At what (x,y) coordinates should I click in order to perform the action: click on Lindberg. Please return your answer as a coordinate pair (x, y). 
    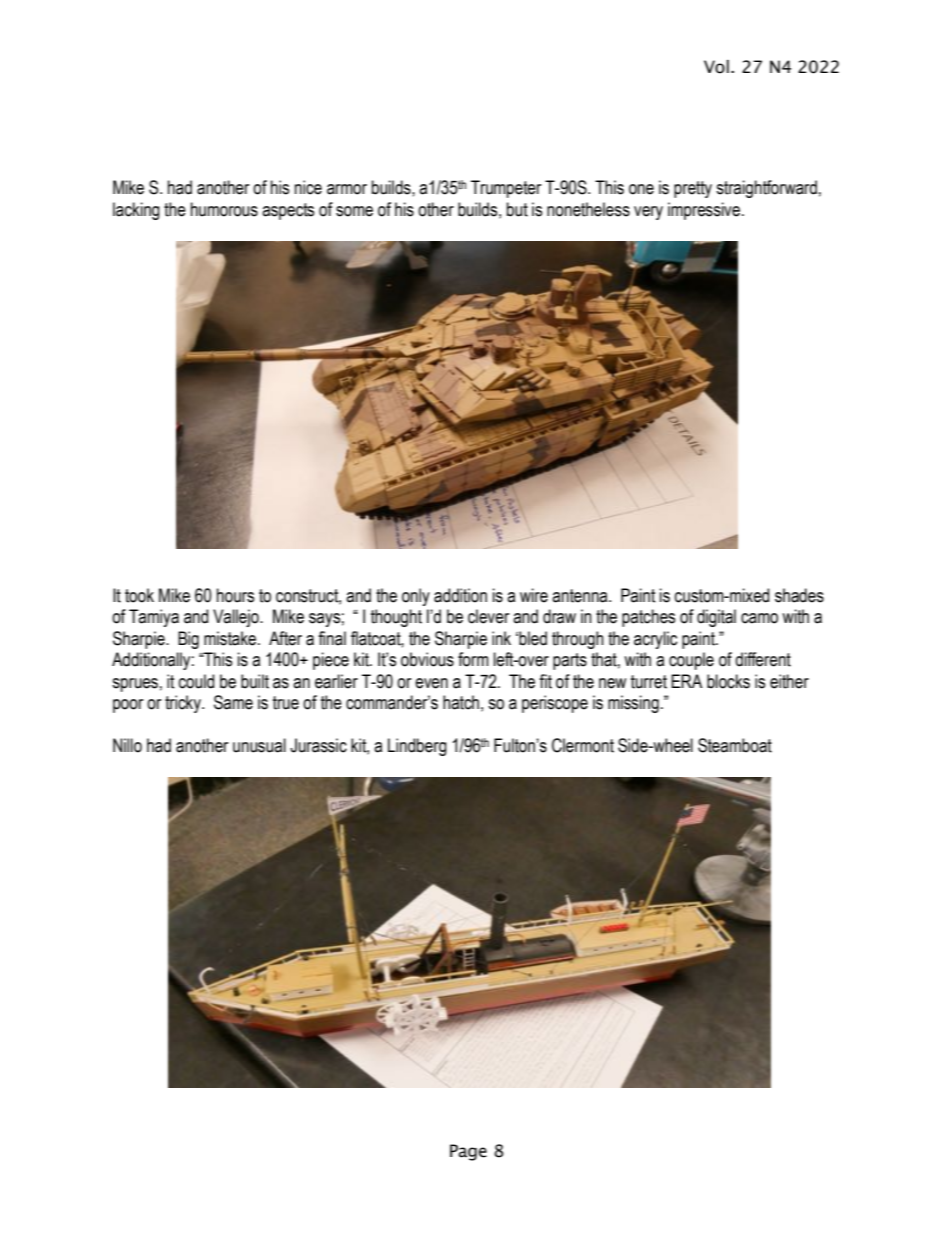
    Looking at the image, I should click on (417, 747).
